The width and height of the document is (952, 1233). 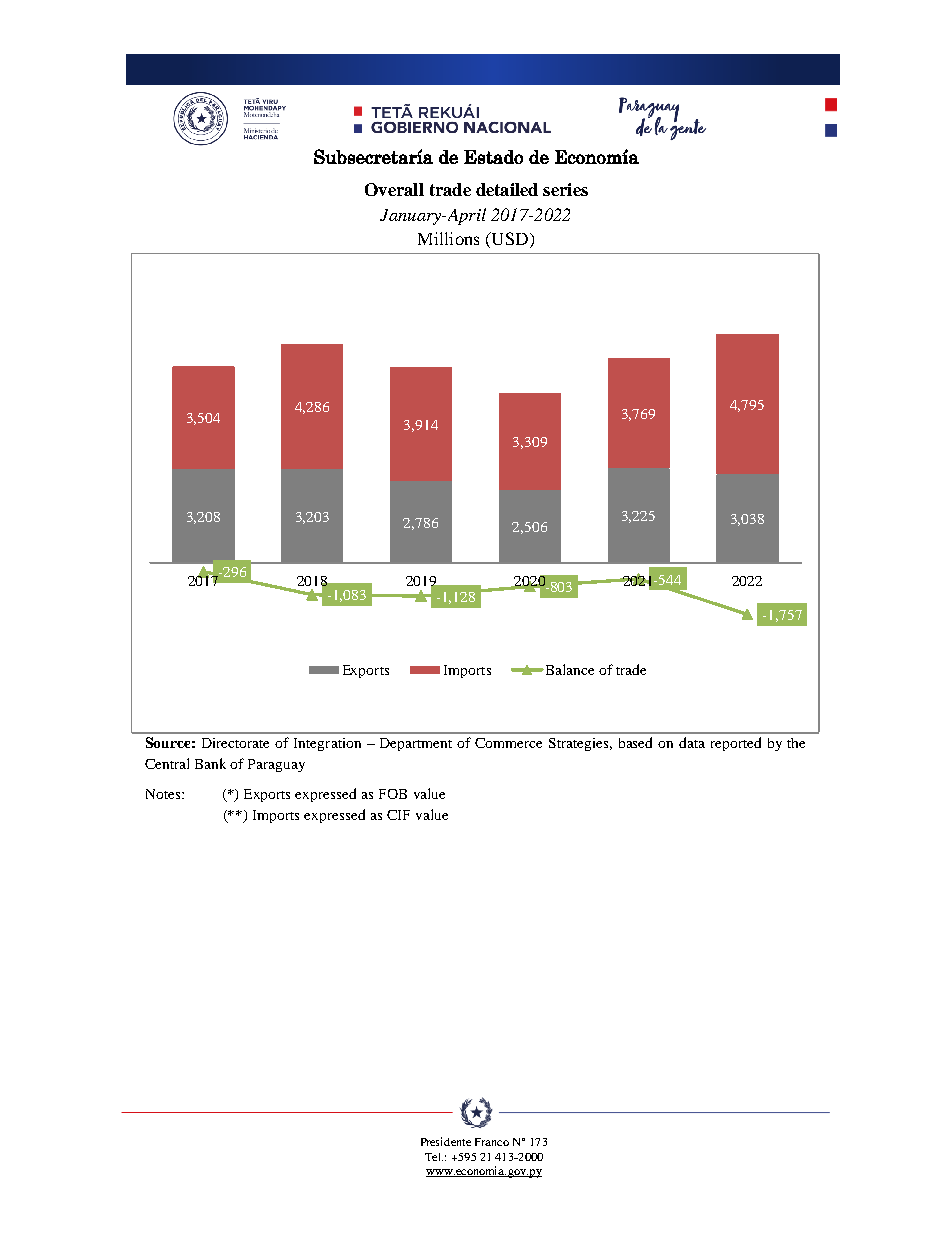 I want to click on Franco, so click(x=492, y=1142).
